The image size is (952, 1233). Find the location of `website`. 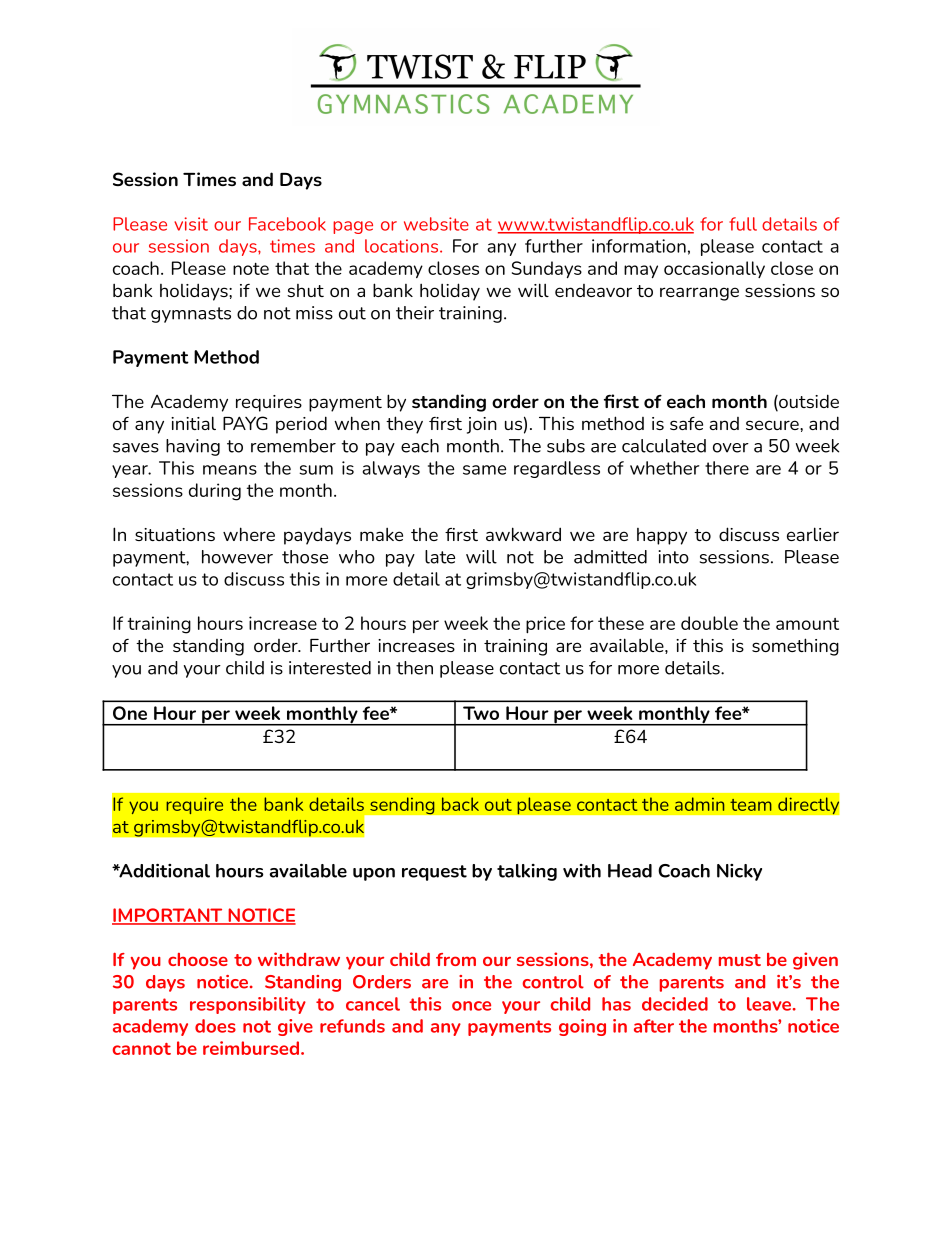

website is located at coordinates (436, 224).
